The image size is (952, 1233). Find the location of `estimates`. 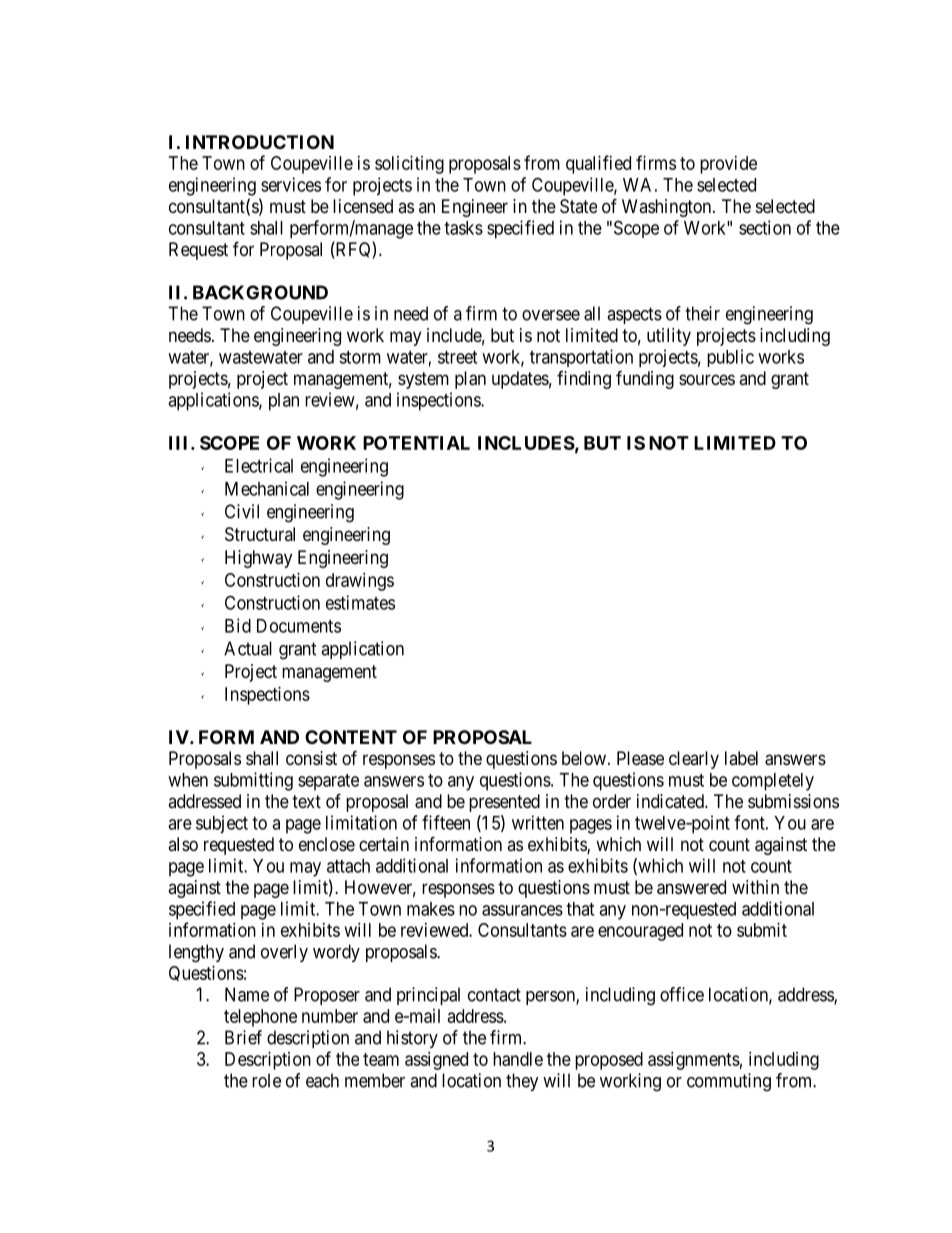

estimates is located at coordinates (360, 602).
